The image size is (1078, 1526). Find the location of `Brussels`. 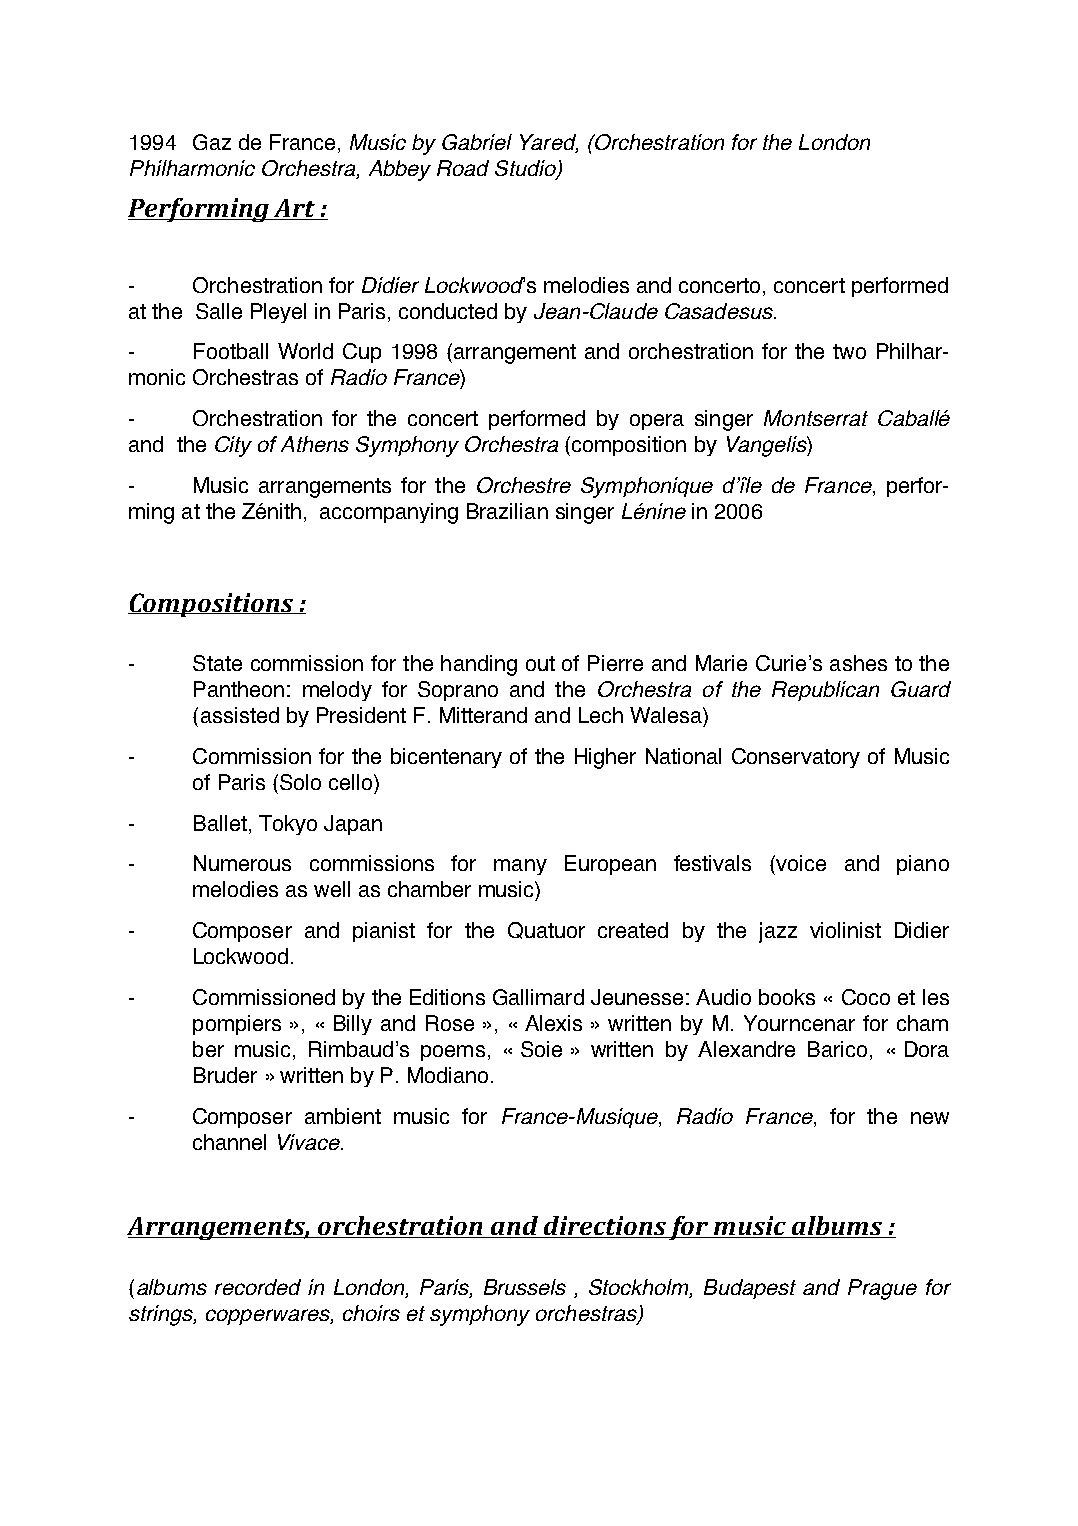

Brussels is located at coordinates (525, 1287).
